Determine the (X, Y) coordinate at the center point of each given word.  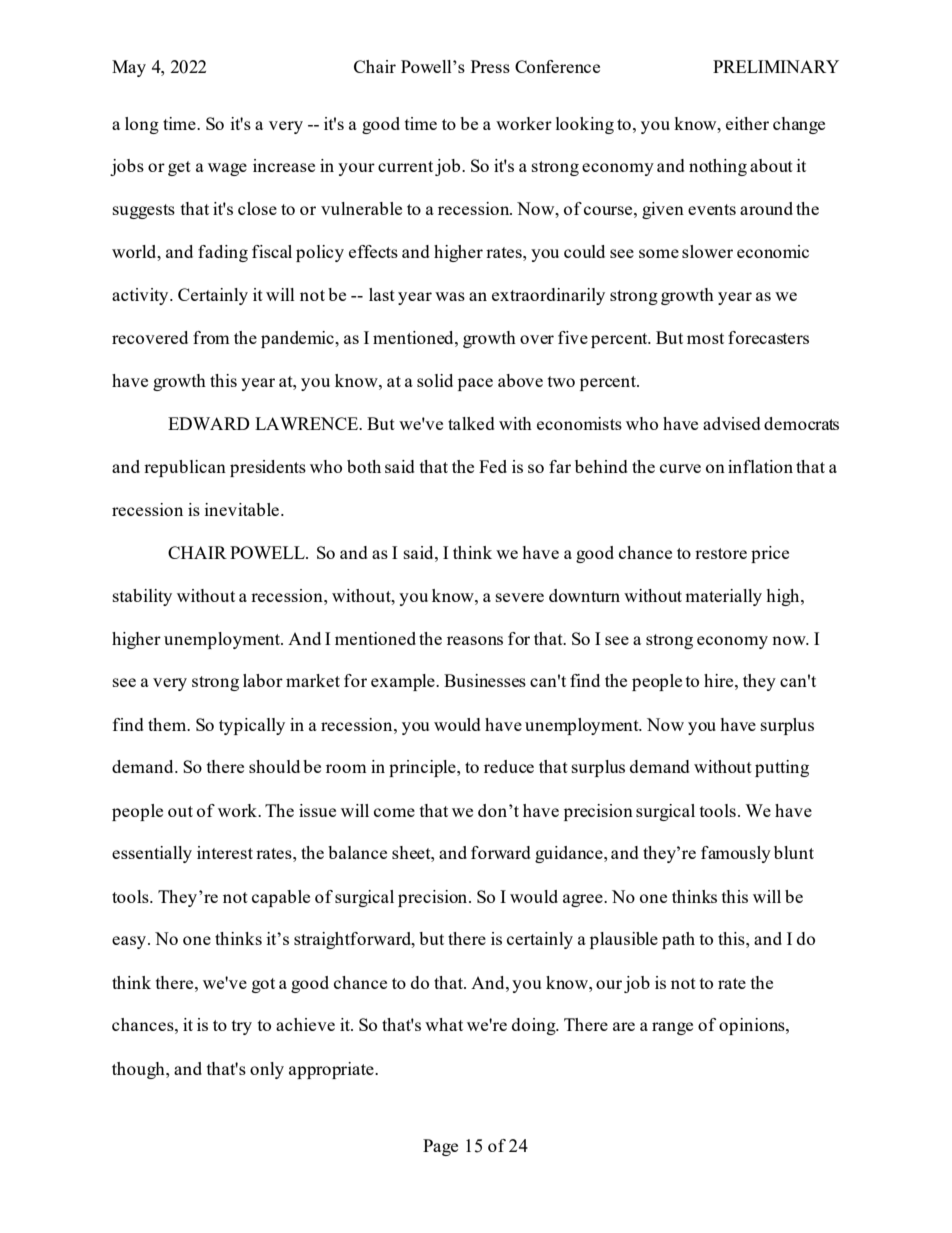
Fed (493, 466)
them (168, 724)
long (142, 125)
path (678, 940)
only (267, 1070)
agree (584, 900)
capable (281, 898)
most (705, 338)
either (747, 123)
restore (721, 553)
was (450, 296)
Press (490, 66)
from (211, 337)
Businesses (485, 680)
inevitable (243, 509)
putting (782, 768)
